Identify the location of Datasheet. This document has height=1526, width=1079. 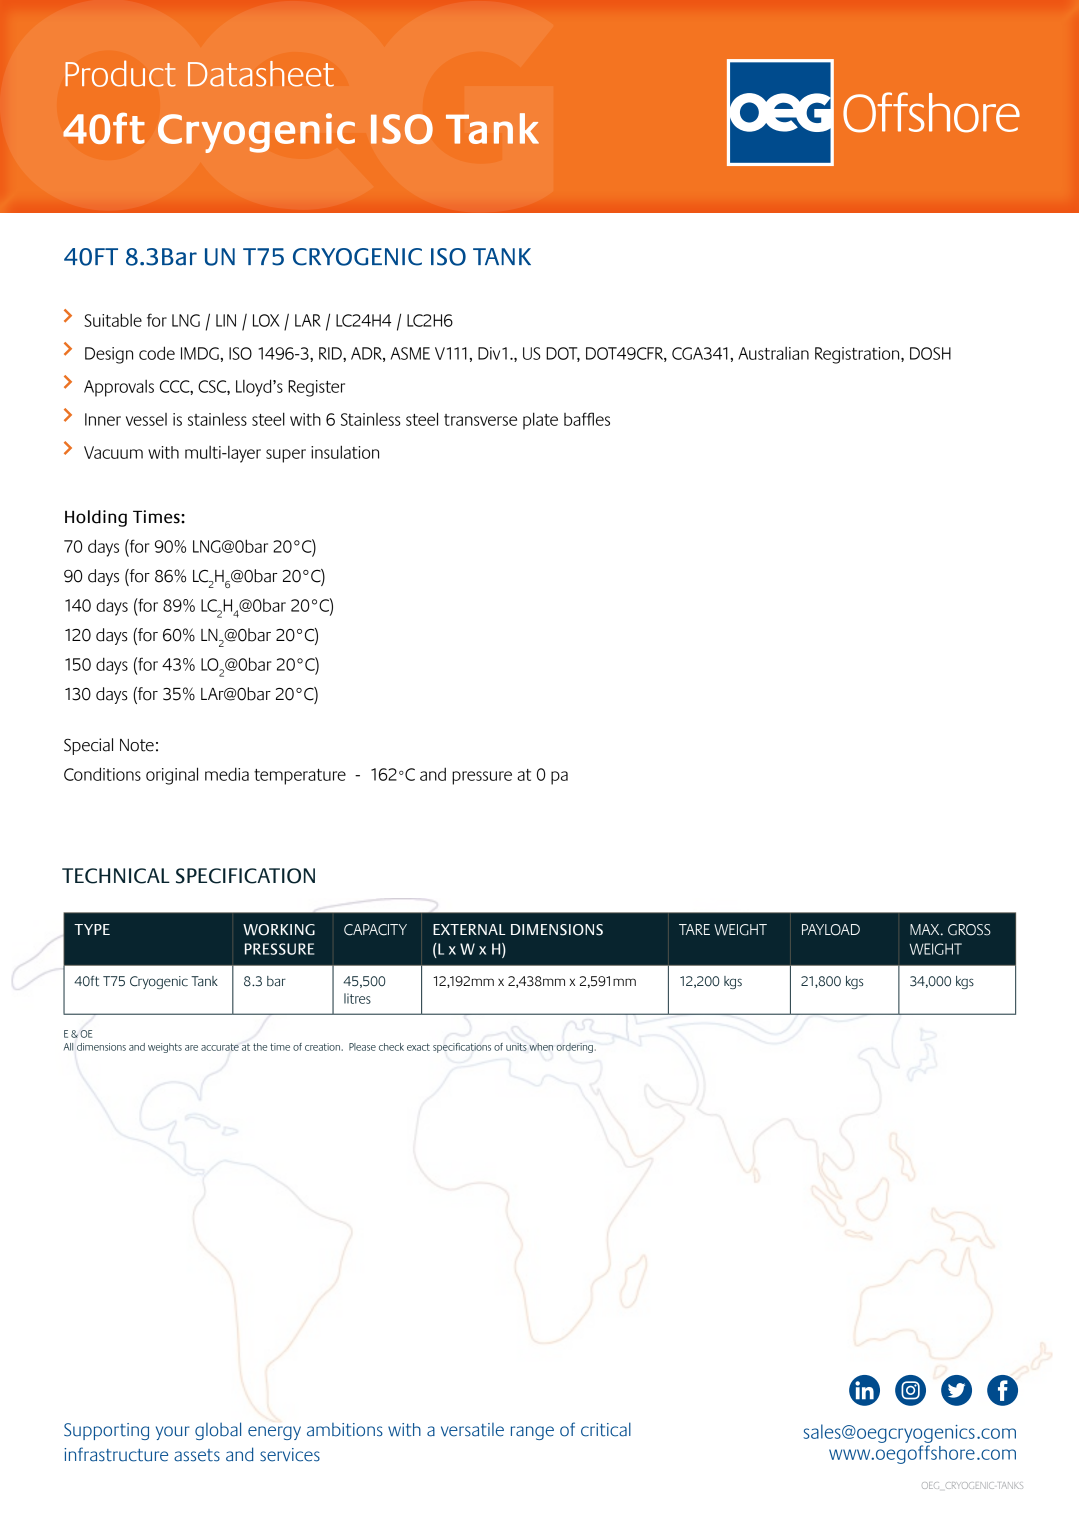
(261, 74).
